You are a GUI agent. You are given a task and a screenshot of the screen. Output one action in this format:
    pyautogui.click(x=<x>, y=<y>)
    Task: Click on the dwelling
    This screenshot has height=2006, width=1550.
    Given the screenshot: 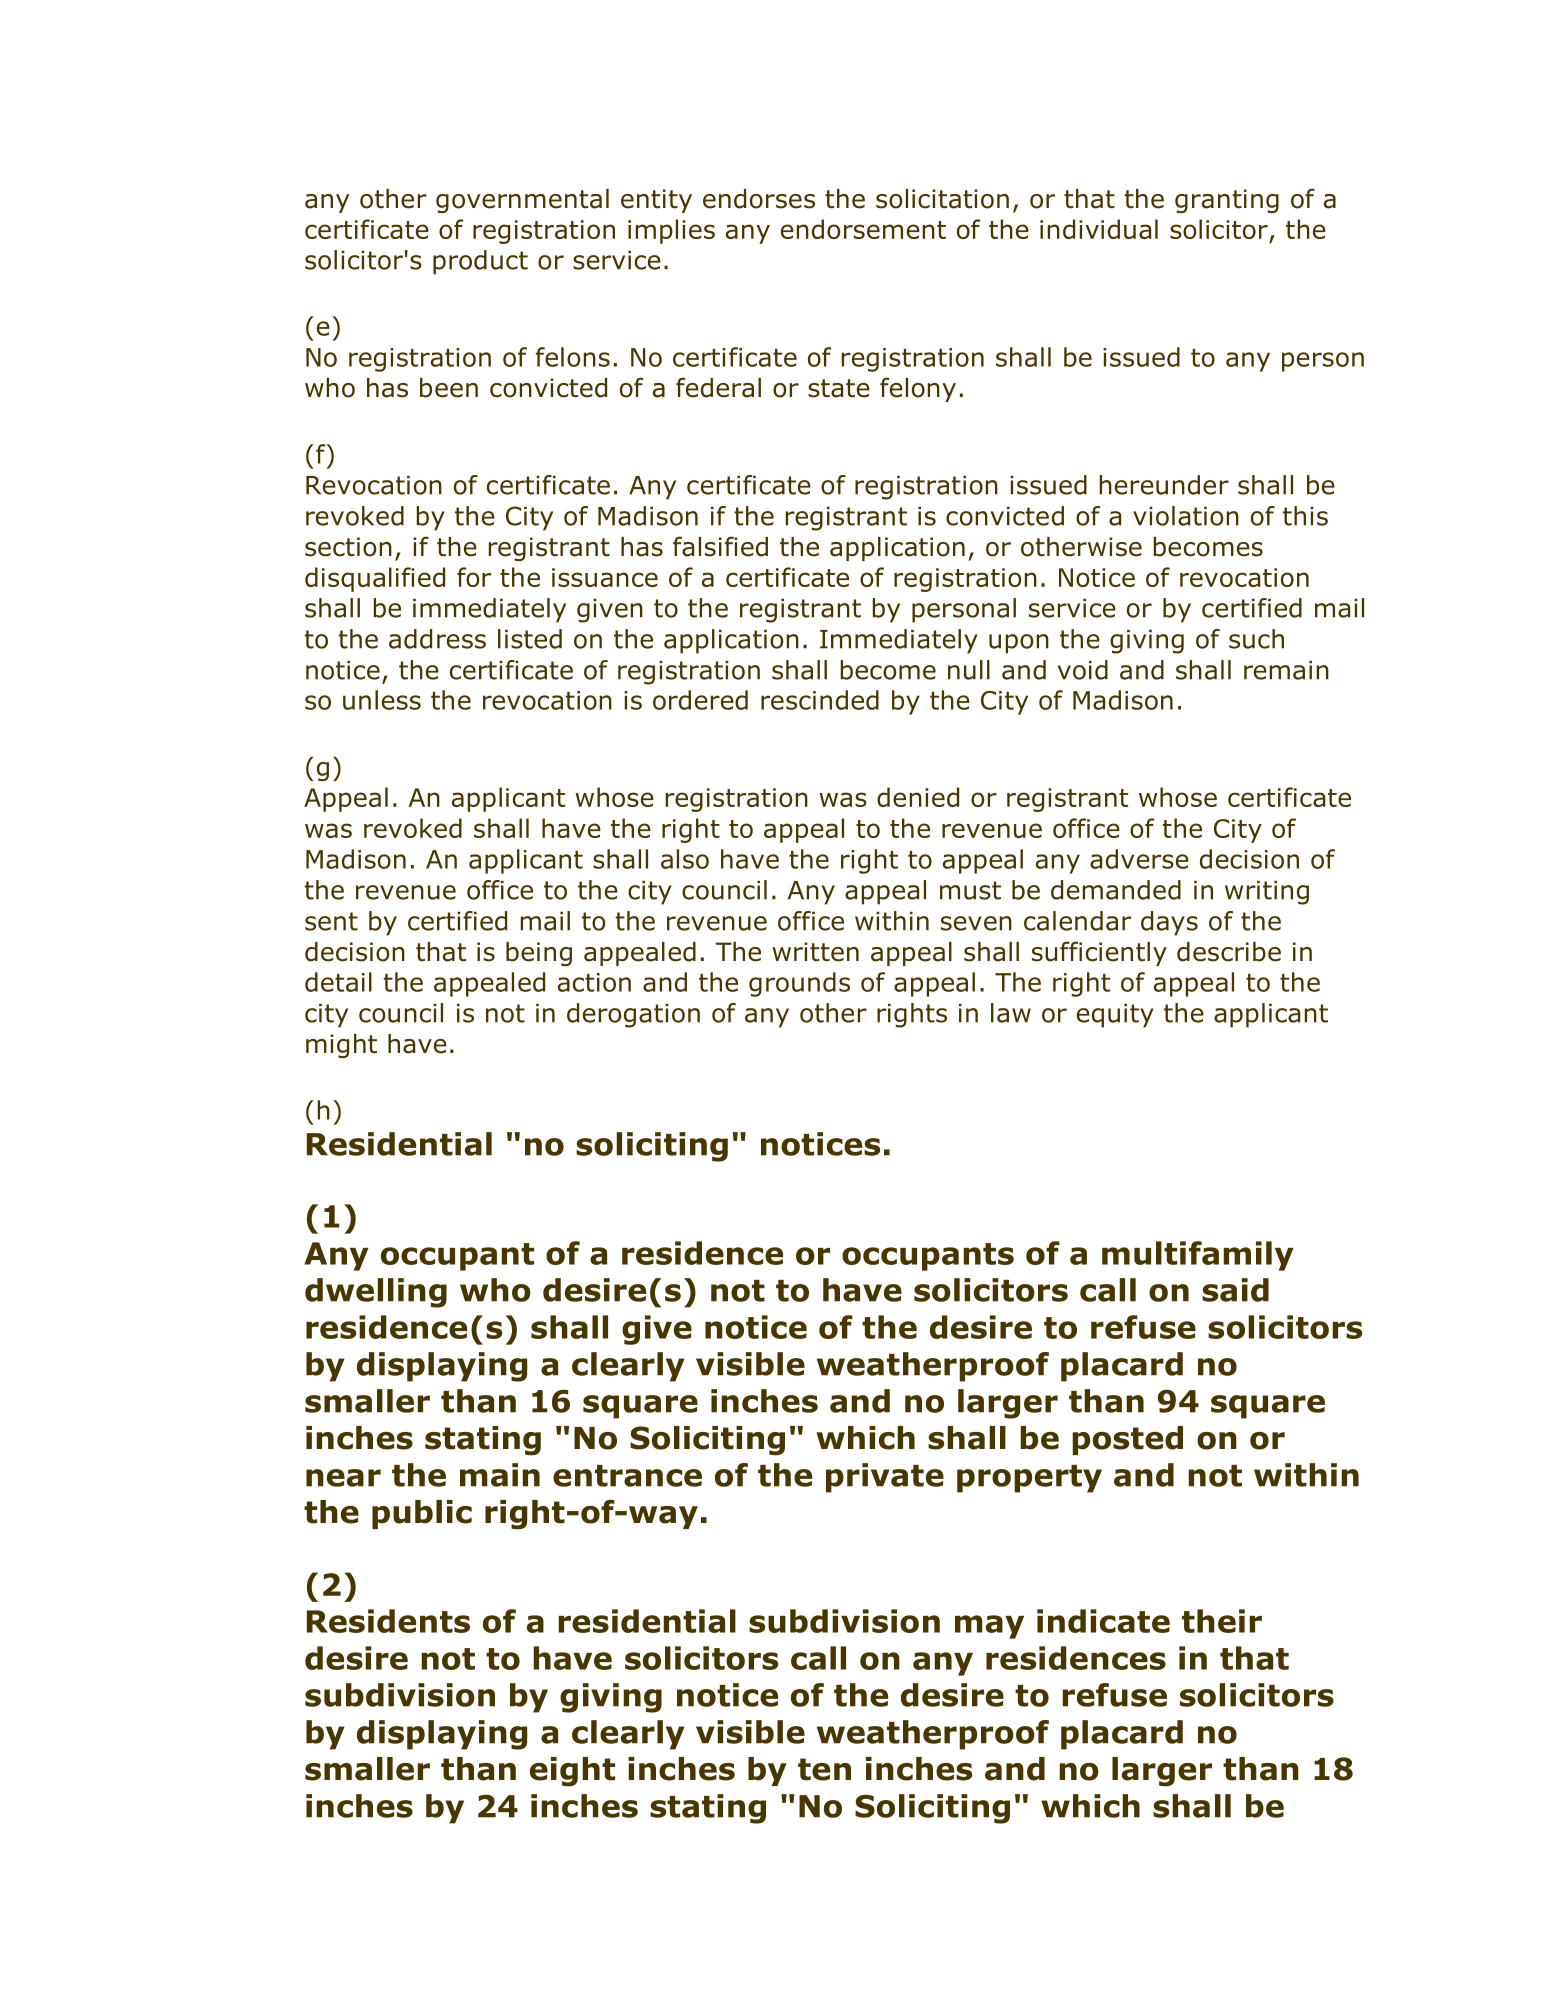 What is the action you would take?
    pyautogui.click(x=376, y=1293)
